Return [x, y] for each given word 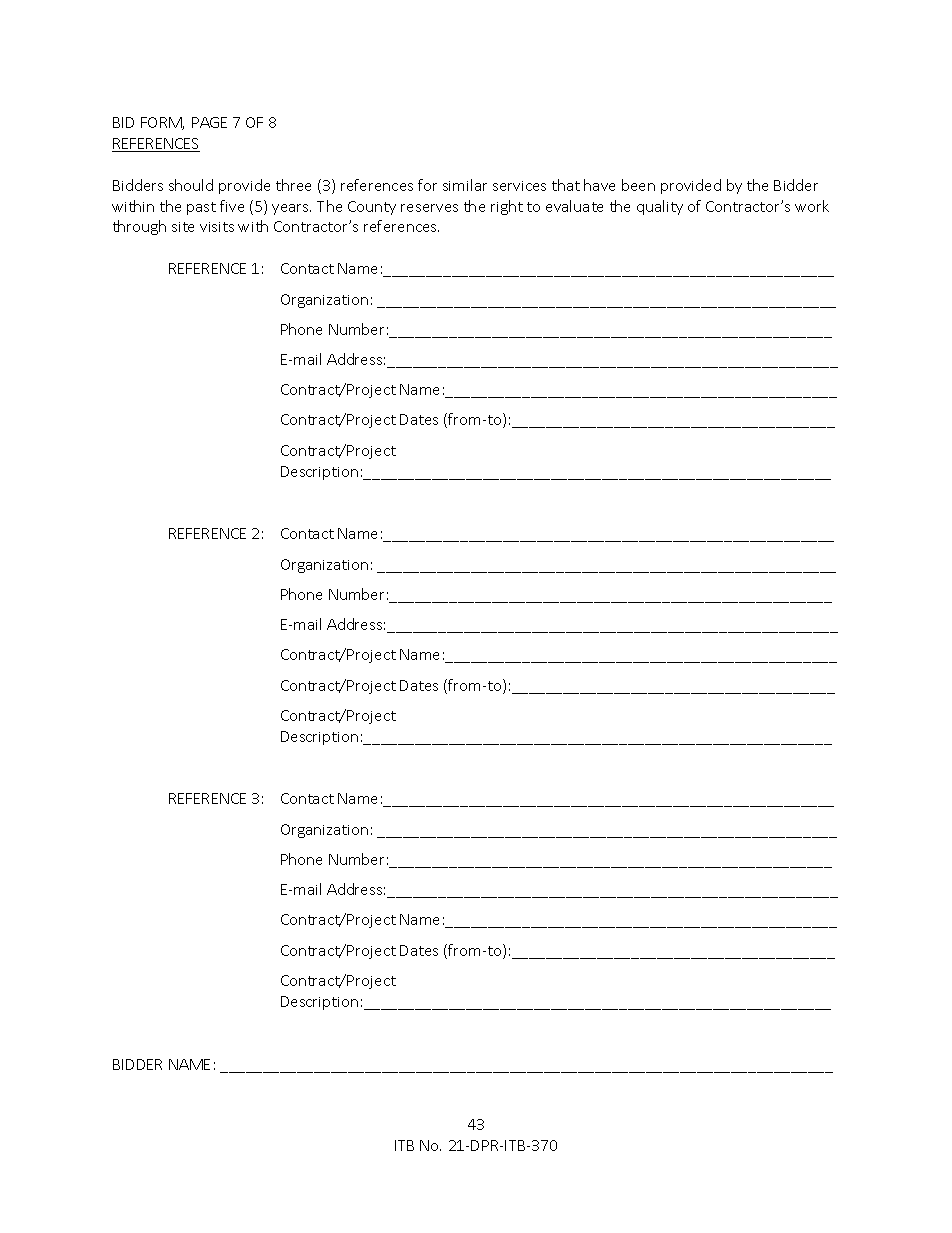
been [638, 185]
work [812, 206]
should [191, 185]
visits [217, 227]
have [599, 185]
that [566, 185]
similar [465, 185]
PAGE [209, 122]
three [293, 185]
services [519, 186]
